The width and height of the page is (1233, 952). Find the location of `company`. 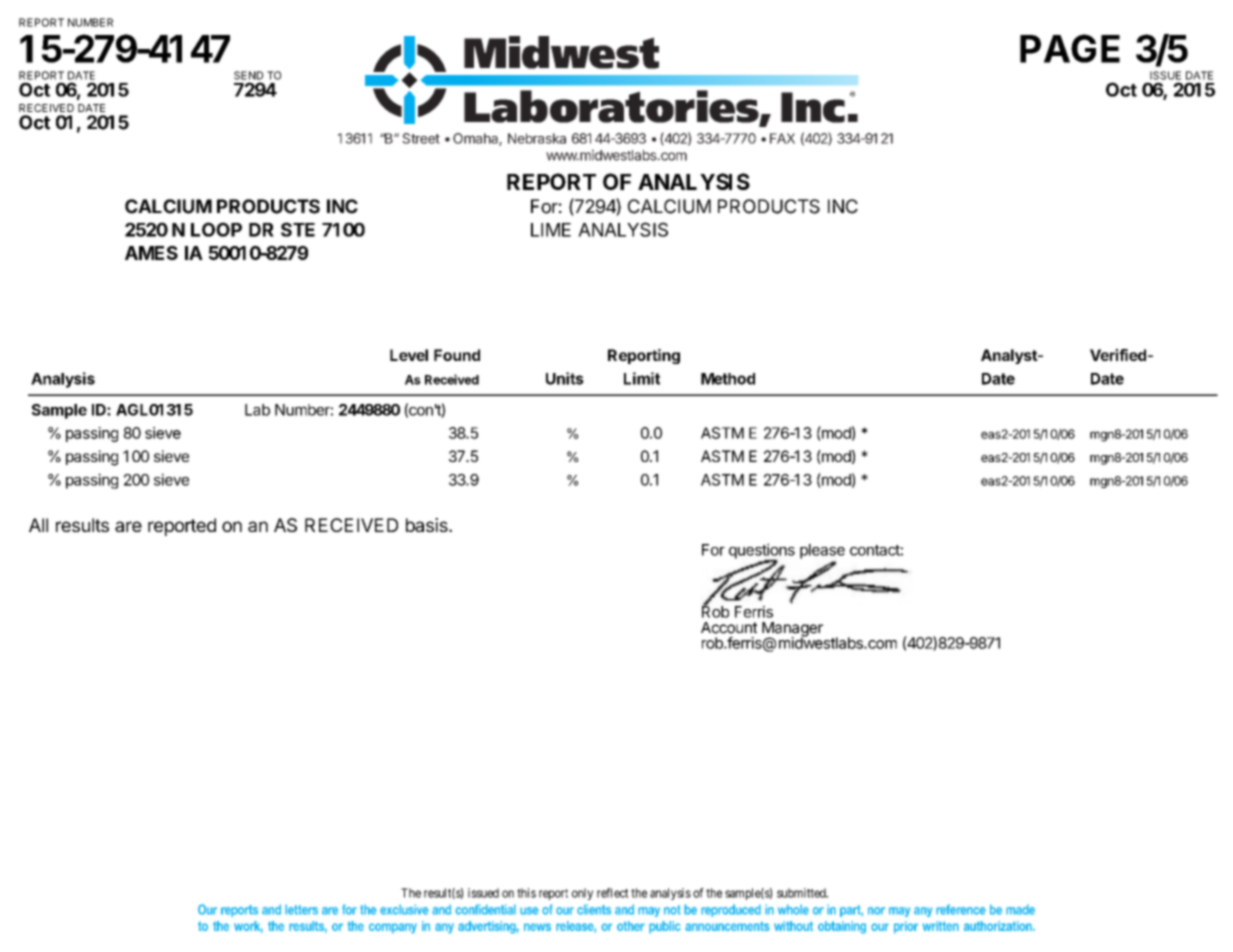

company is located at coordinates (393, 928).
